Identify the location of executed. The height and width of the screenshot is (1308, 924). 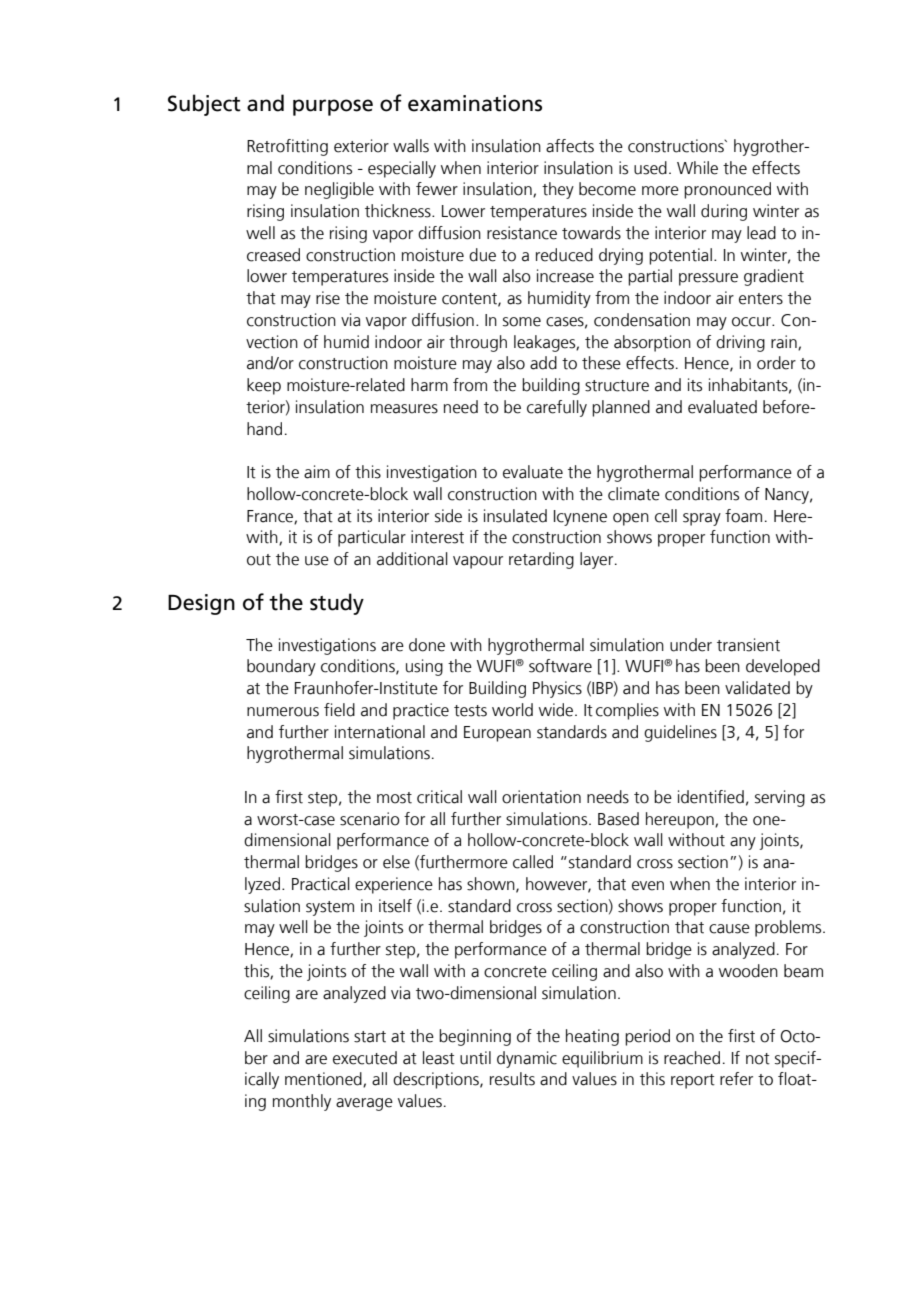
(365, 1058).
